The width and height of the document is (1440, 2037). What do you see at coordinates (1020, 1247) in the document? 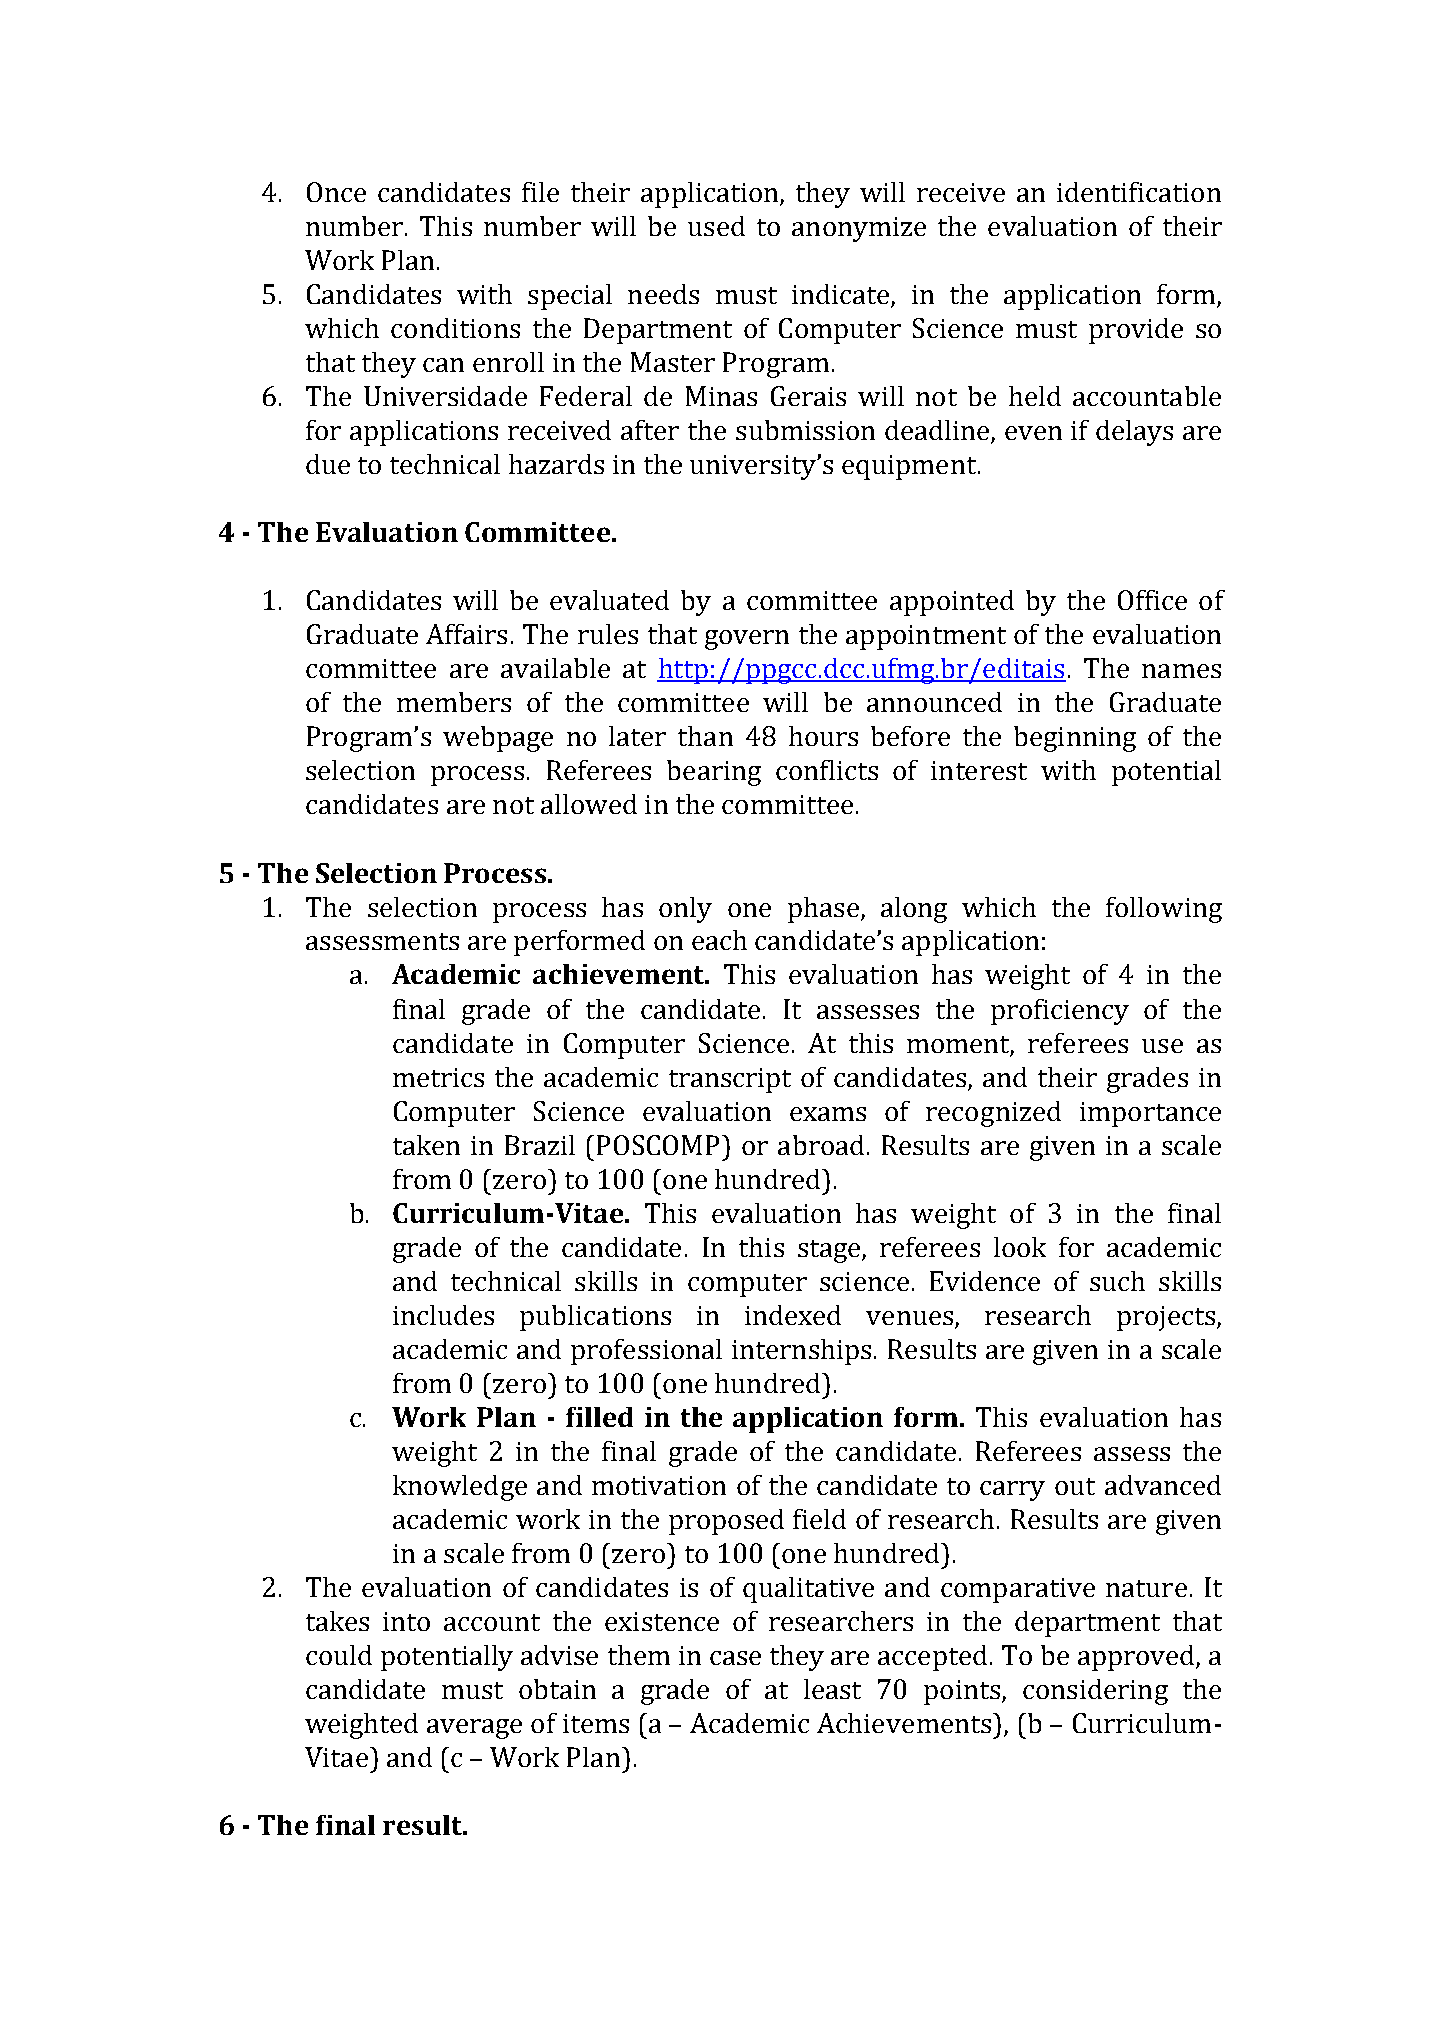
I see `look` at bounding box center [1020, 1247].
